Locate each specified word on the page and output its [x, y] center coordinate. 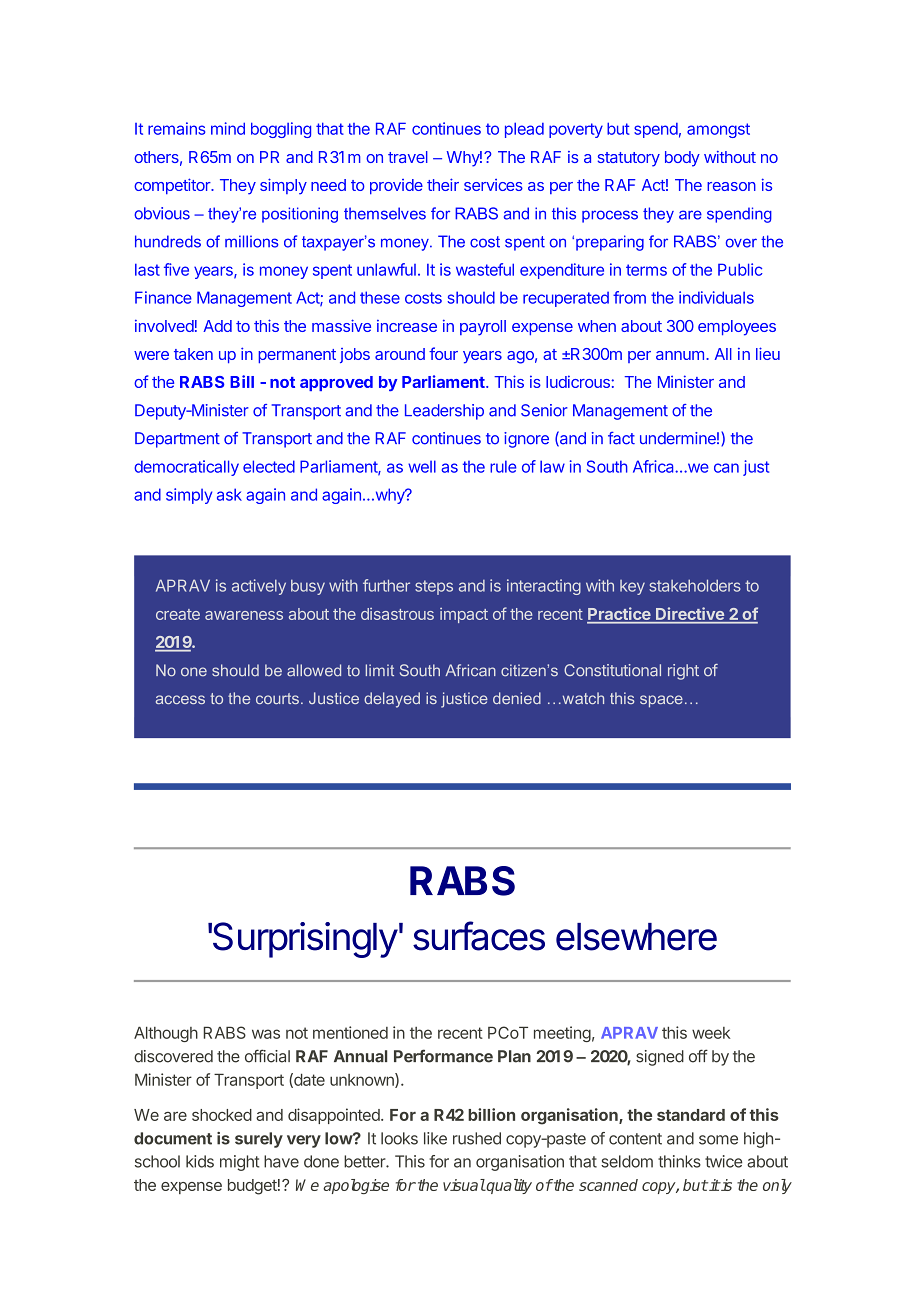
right [683, 672]
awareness [244, 615]
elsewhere [636, 937]
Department [177, 440]
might [240, 1163]
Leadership [444, 412]
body [682, 159]
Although [166, 1034]
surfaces [479, 936]
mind [228, 128]
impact [464, 615]
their [443, 184]
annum [680, 355]
